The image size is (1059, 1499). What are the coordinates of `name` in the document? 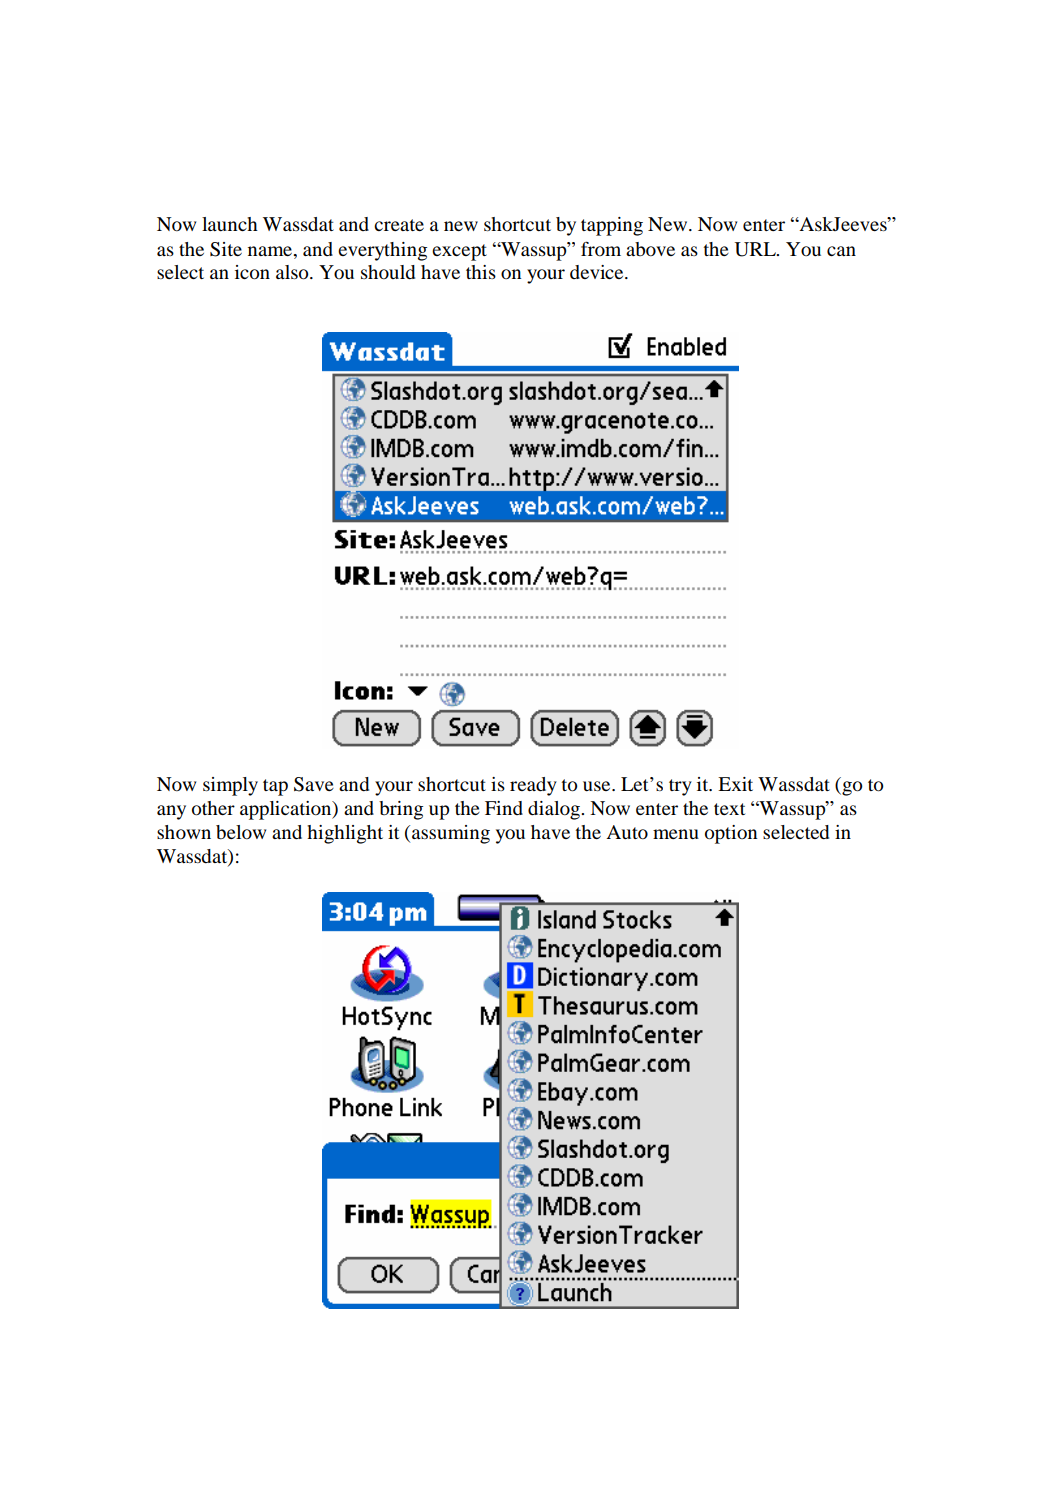 It's located at (271, 251).
